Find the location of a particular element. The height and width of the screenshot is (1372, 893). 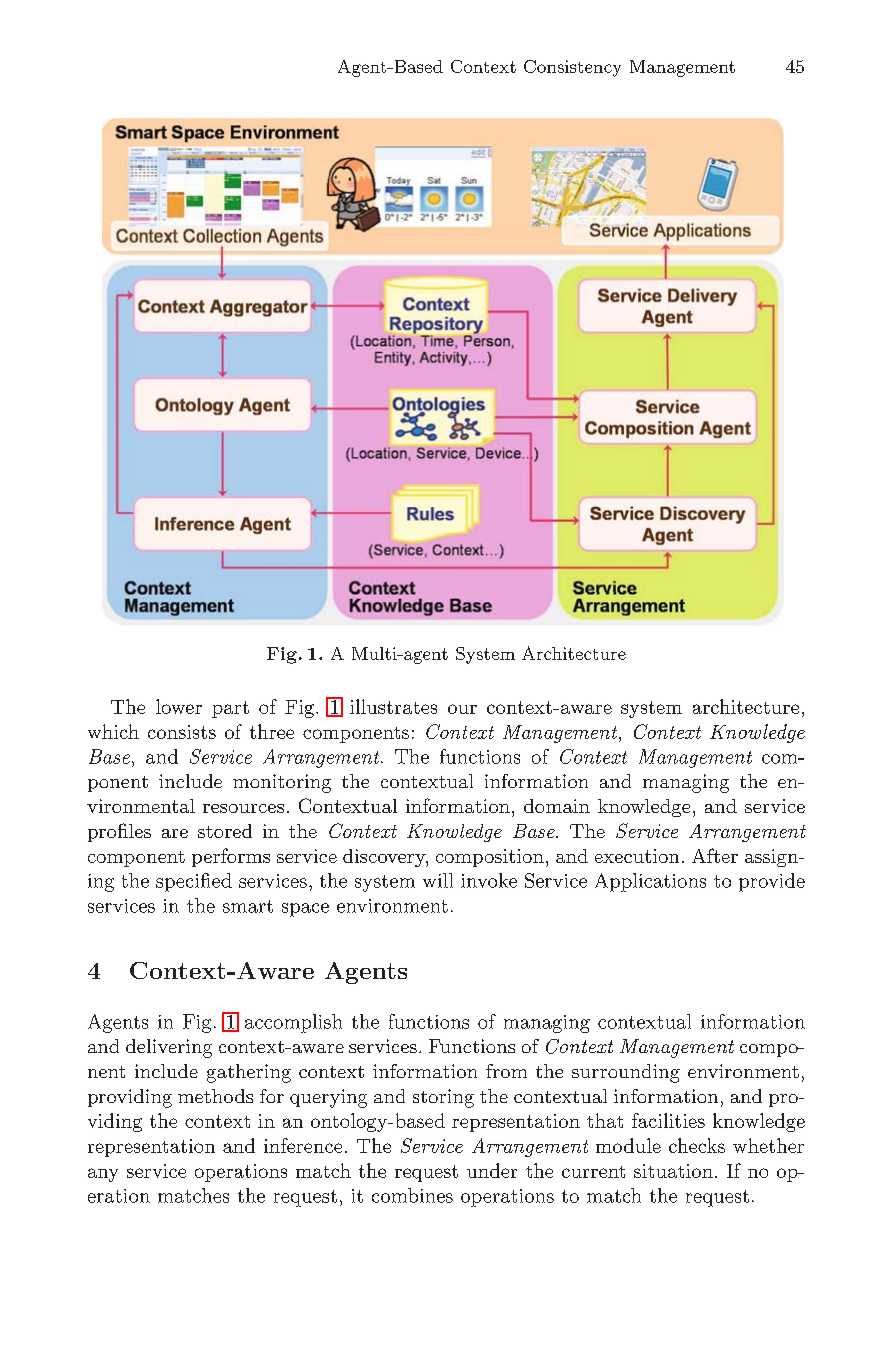

lower is located at coordinates (179, 706).
